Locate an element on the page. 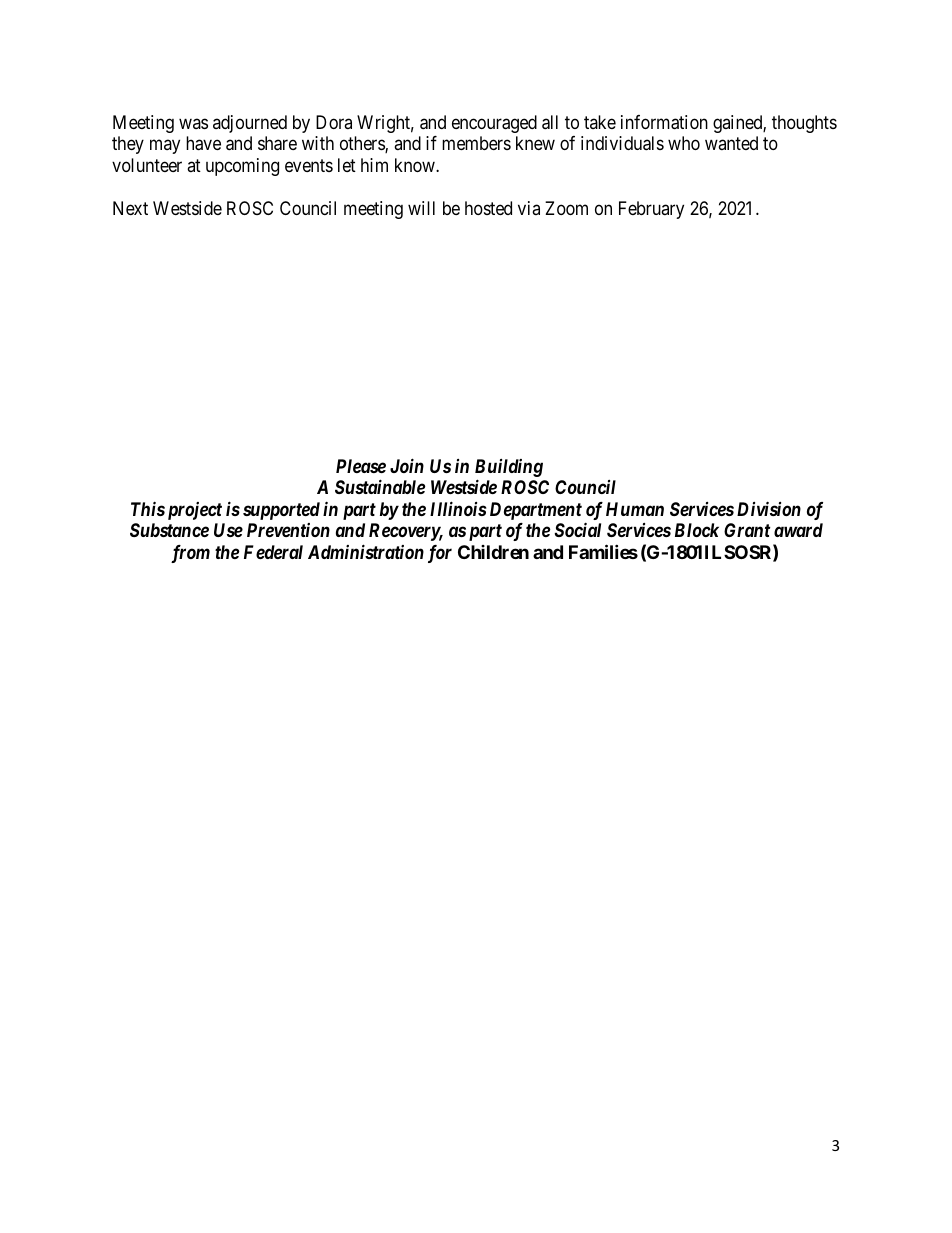 The image size is (952, 1233). February is located at coordinates (651, 210).
